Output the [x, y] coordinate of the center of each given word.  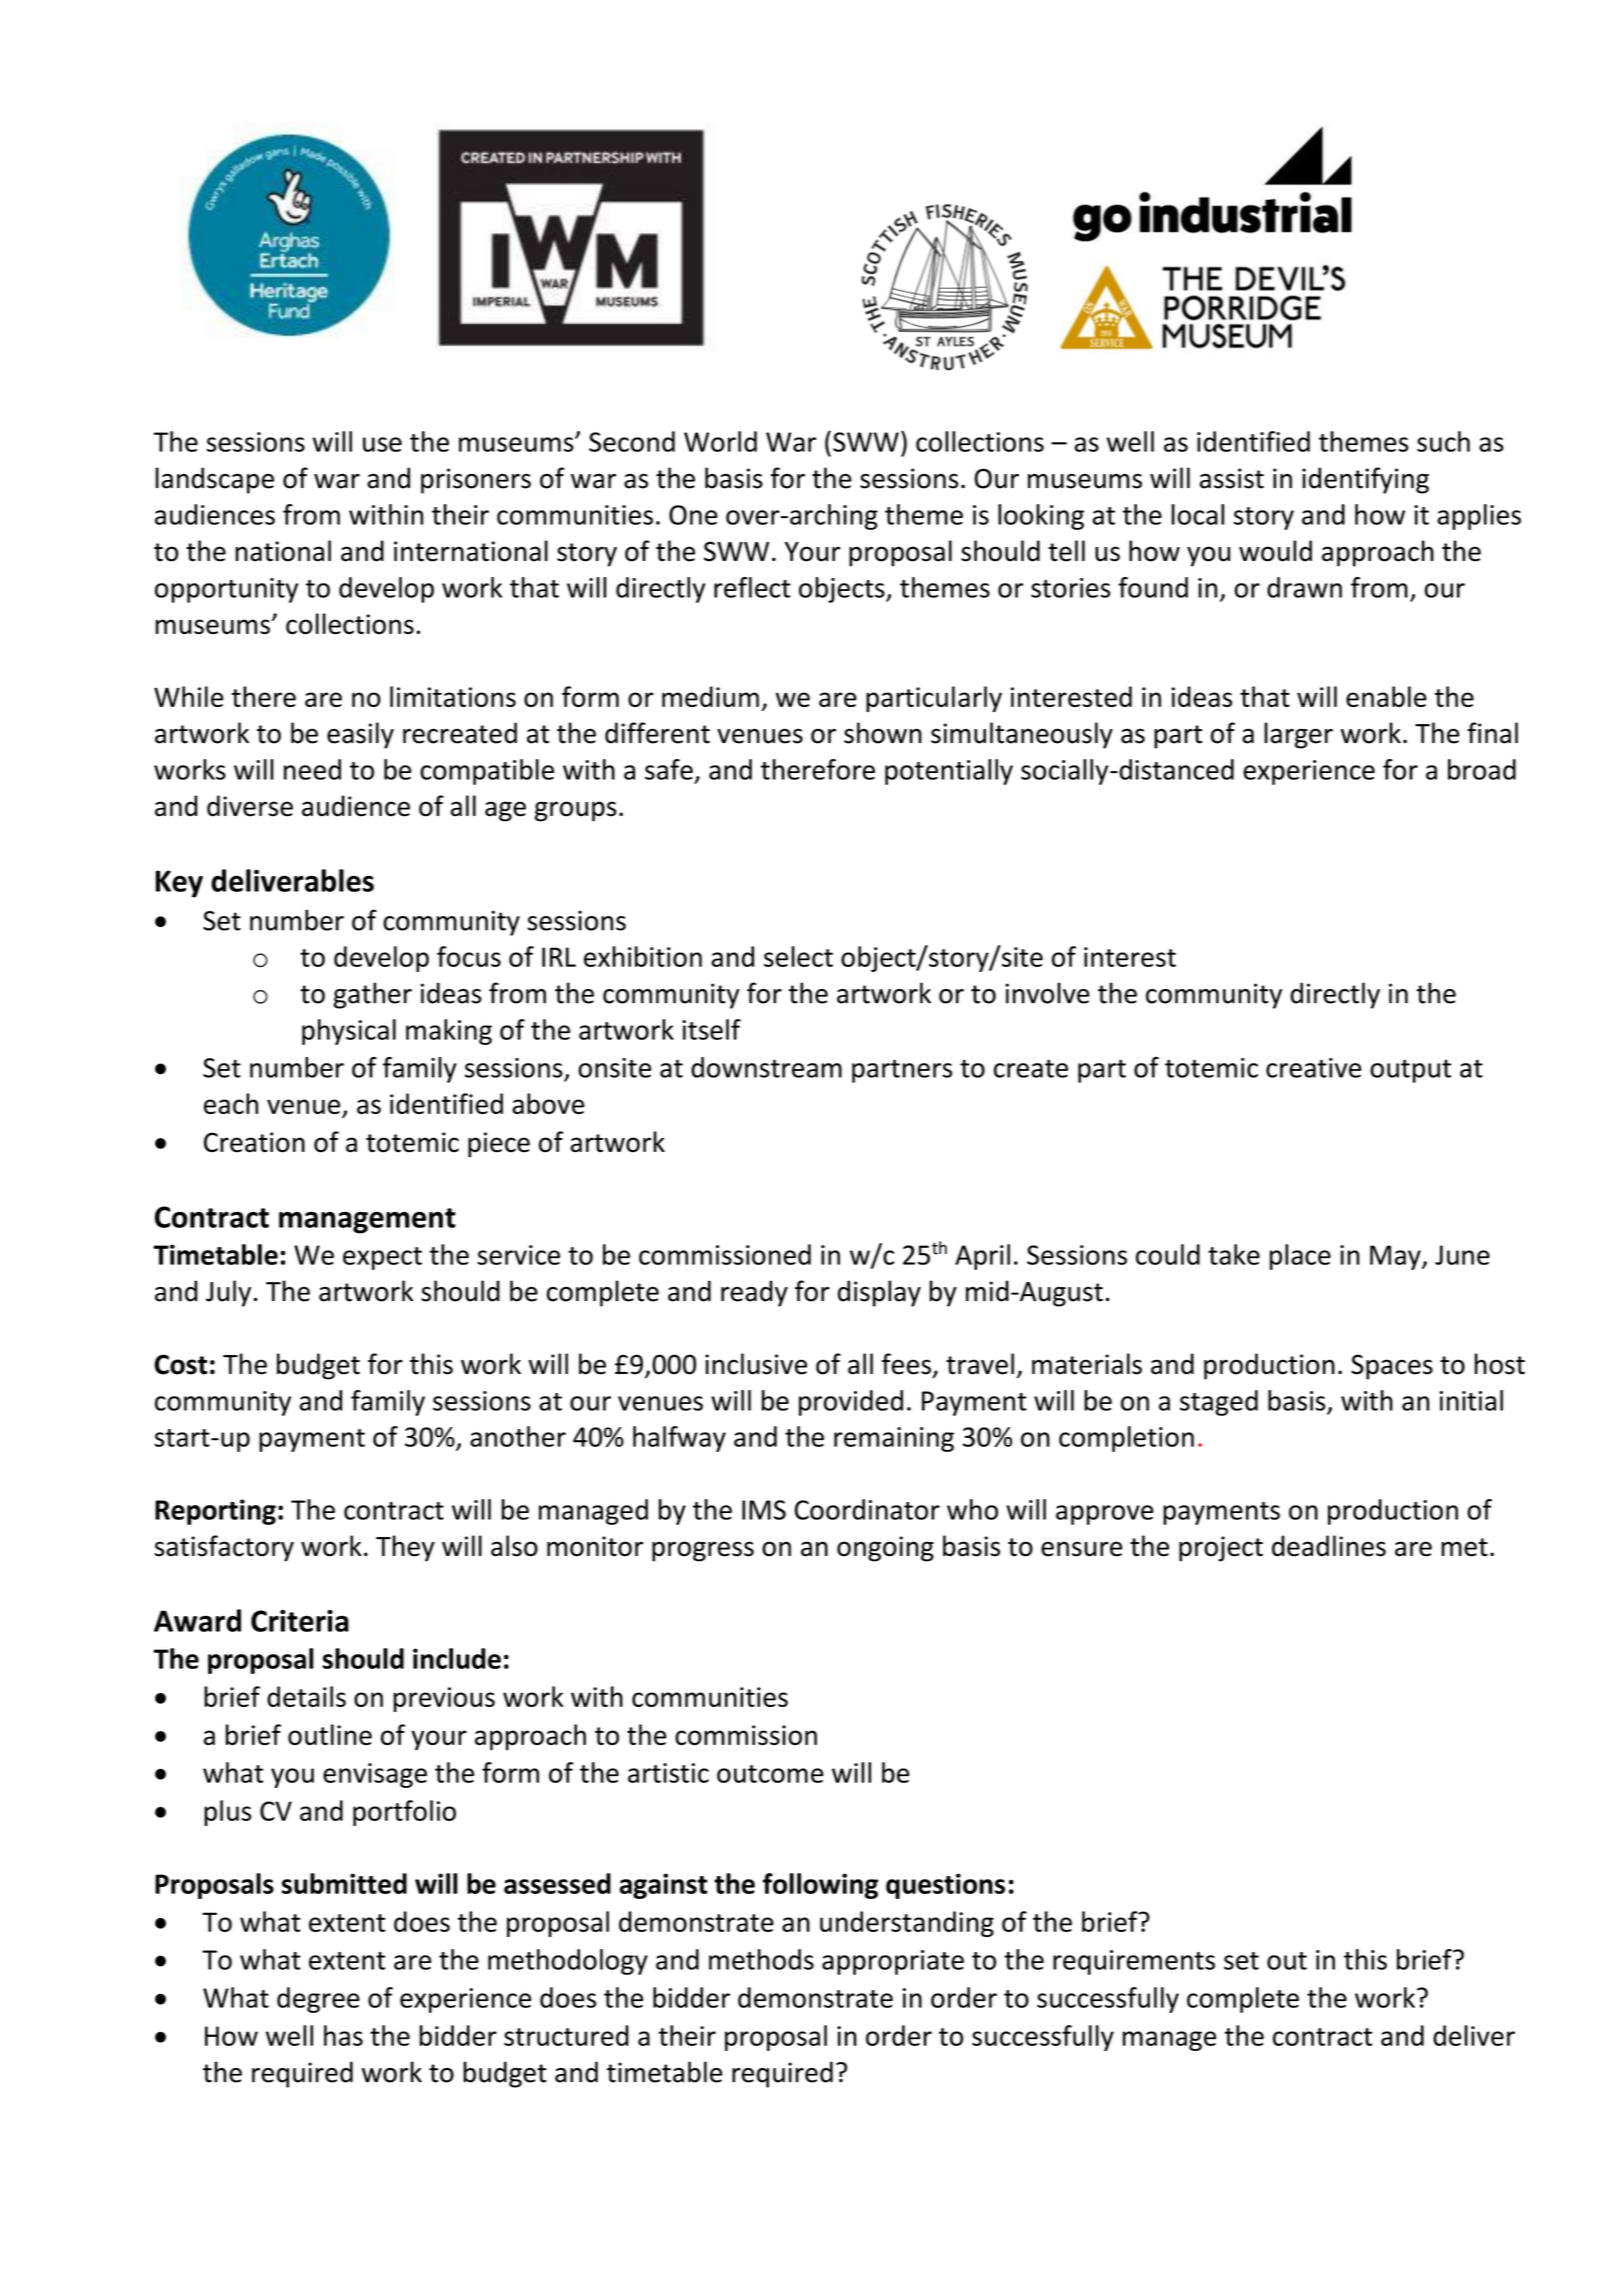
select [798, 956]
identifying [1365, 480]
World [720, 441]
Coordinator [867, 1509]
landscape [215, 480]
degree [318, 2000]
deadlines [1329, 1546]
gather [373, 995]
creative [1313, 1068]
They [405, 1548]
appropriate [893, 1962]
